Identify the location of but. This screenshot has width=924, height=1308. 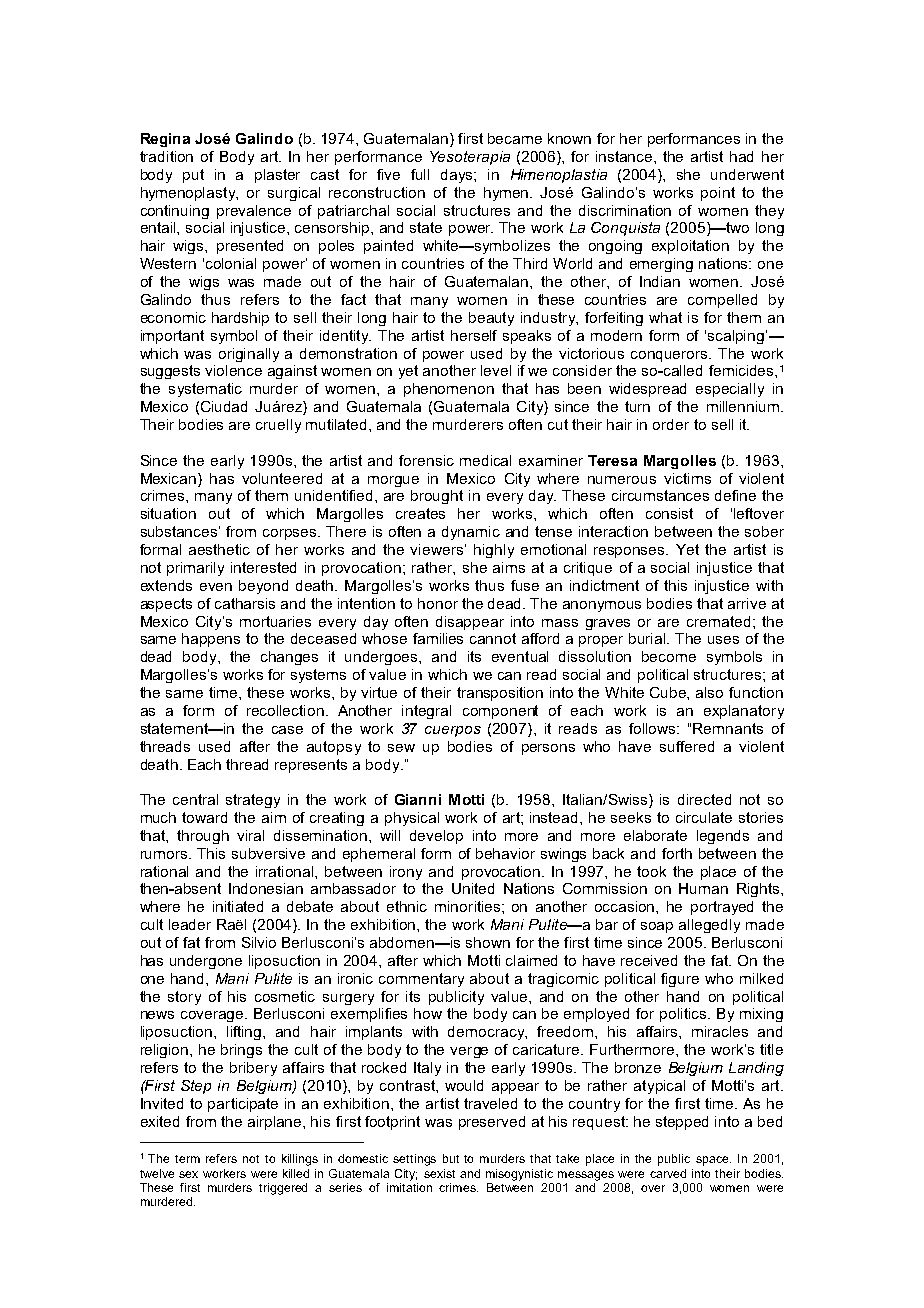
(451, 1158).
